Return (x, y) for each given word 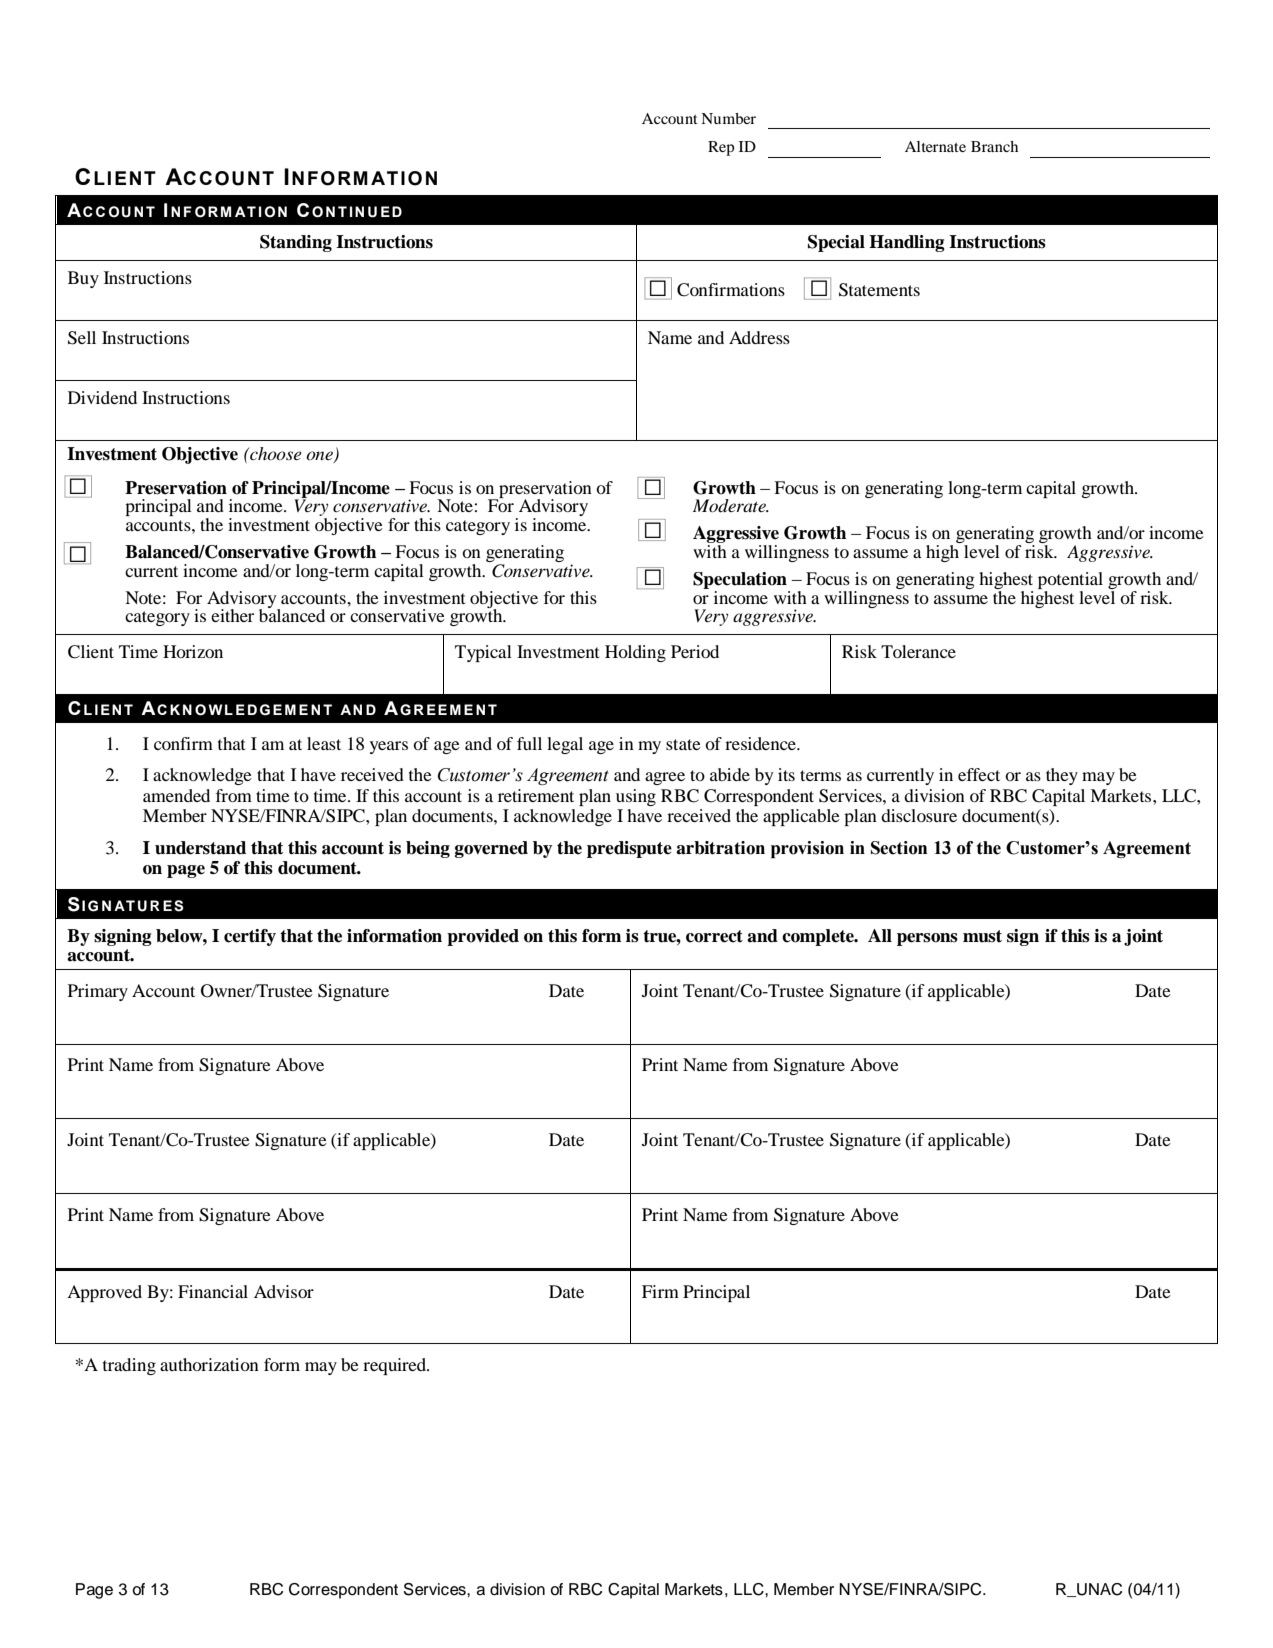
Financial (213, 1291)
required (396, 1366)
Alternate (935, 146)
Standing (296, 243)
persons (927, 939)
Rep (721, 148)
